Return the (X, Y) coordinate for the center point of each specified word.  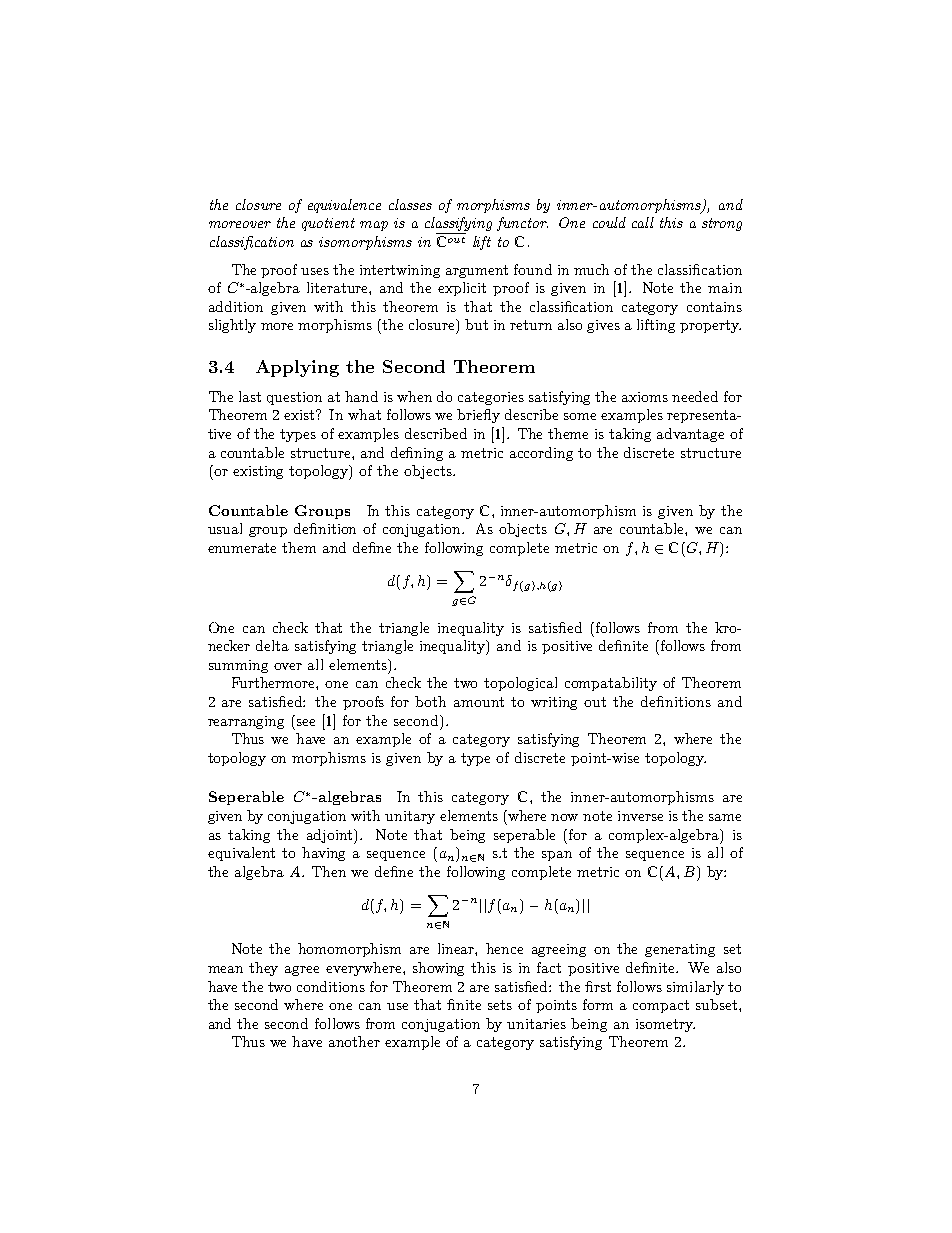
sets (500, 1005)
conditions (331, 986)
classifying (458, 225)
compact (661, 1006)
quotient (328, 224)
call (643, 222)
